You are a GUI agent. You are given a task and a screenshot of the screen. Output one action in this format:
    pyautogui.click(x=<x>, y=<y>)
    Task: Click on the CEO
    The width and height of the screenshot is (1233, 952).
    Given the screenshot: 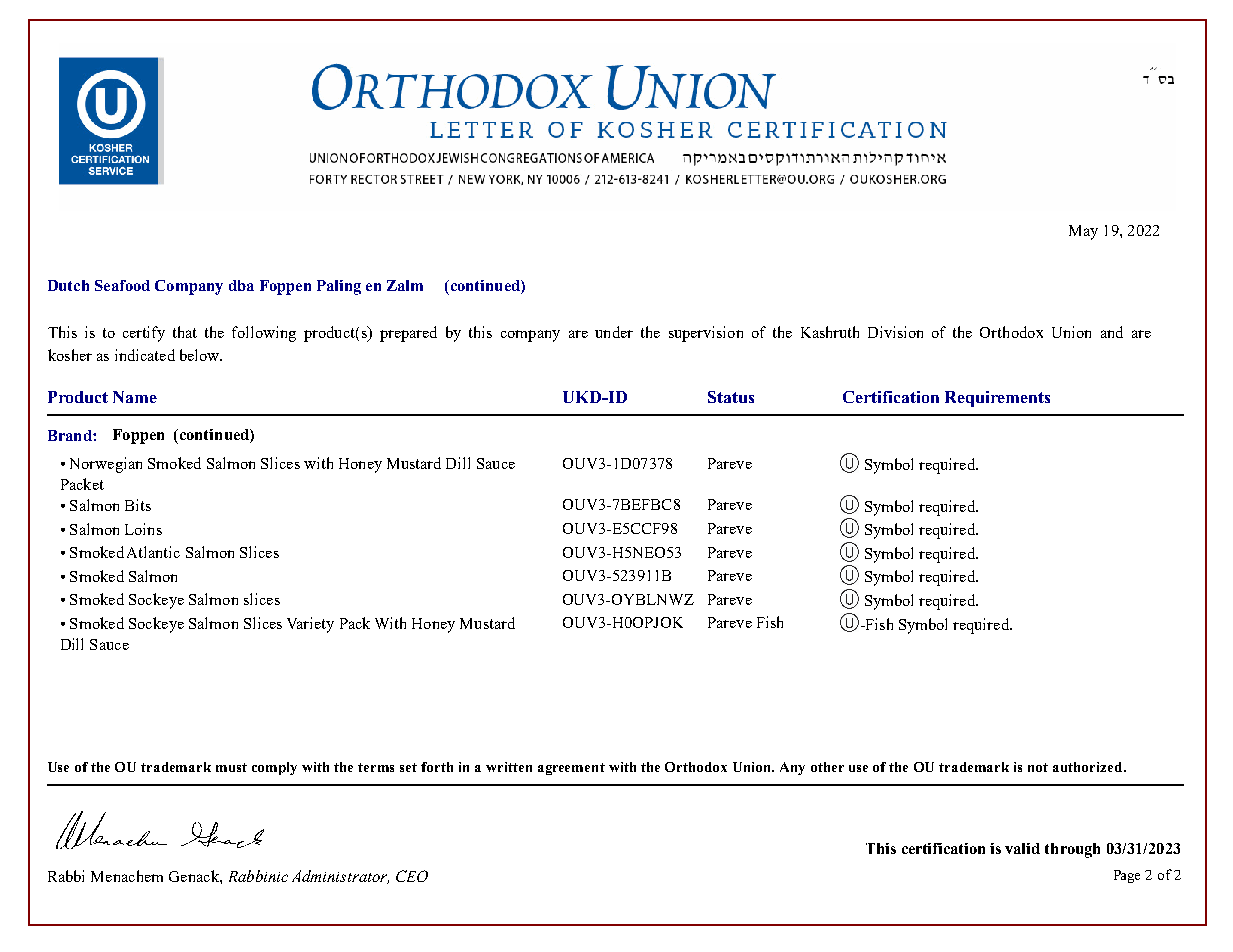 What is the action you would take?
    pyautogui.click(x=412, y=876)
